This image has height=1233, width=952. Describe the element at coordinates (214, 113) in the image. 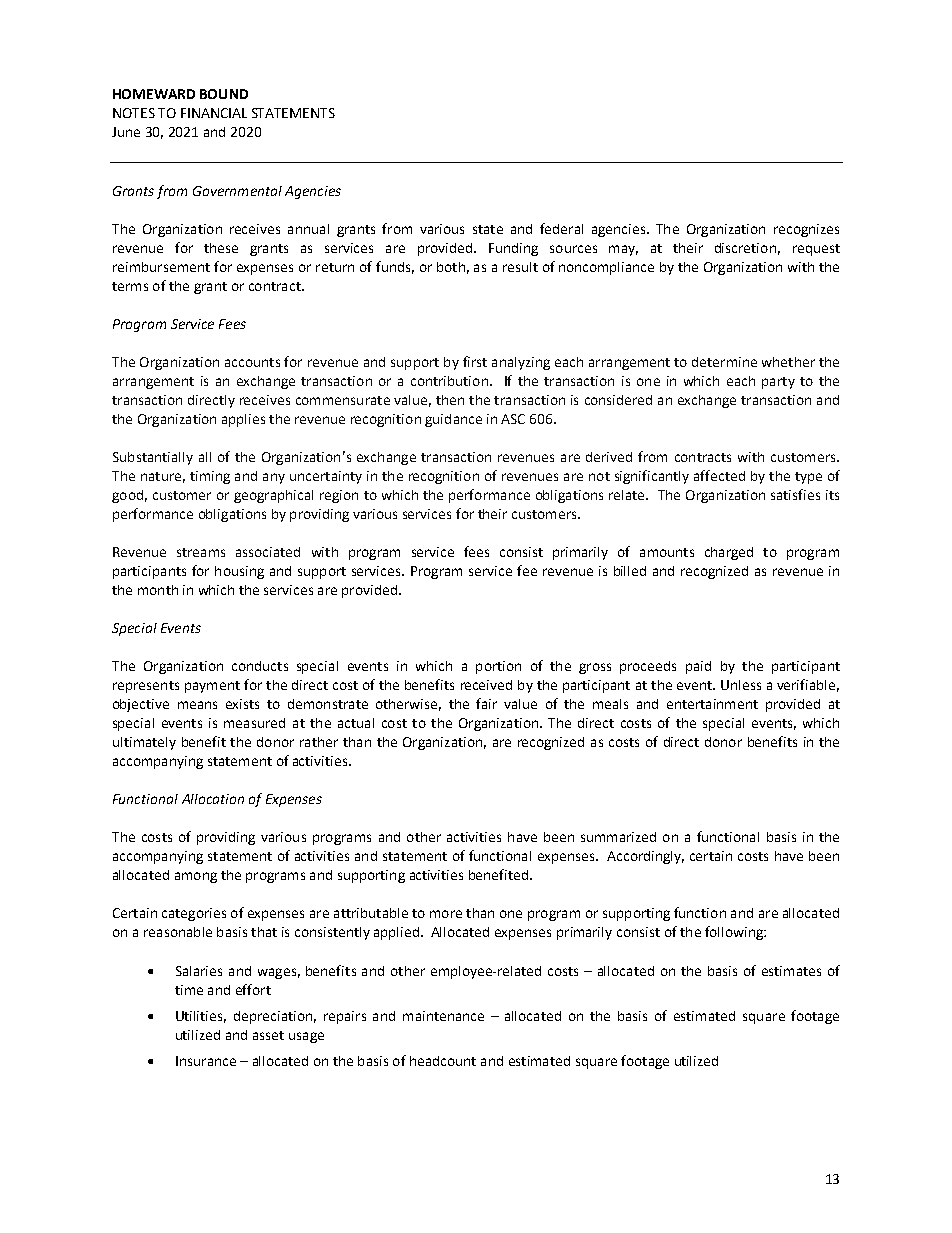

I see `FINANCIAL` at that location.
